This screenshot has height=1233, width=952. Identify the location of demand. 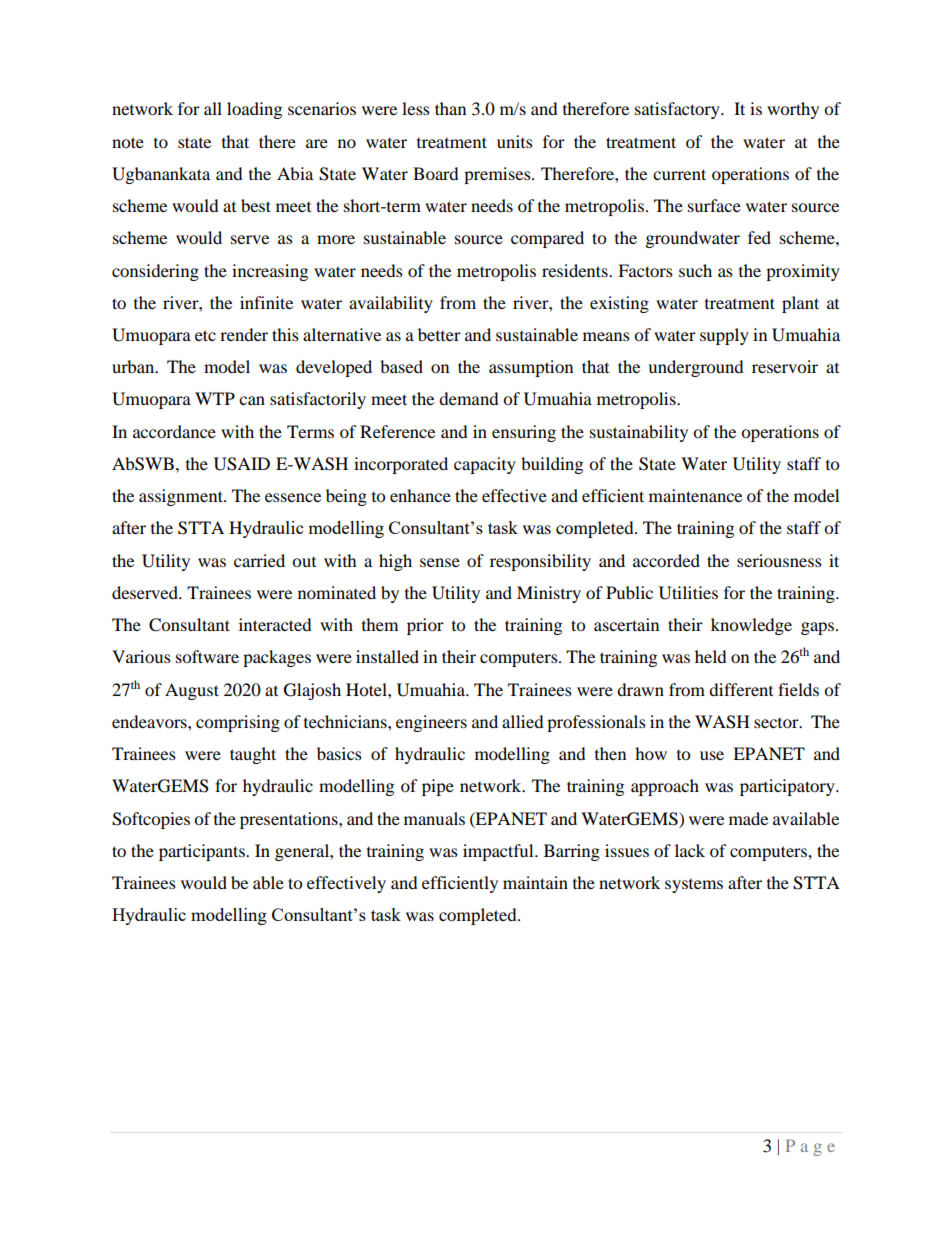
(469, 398).
